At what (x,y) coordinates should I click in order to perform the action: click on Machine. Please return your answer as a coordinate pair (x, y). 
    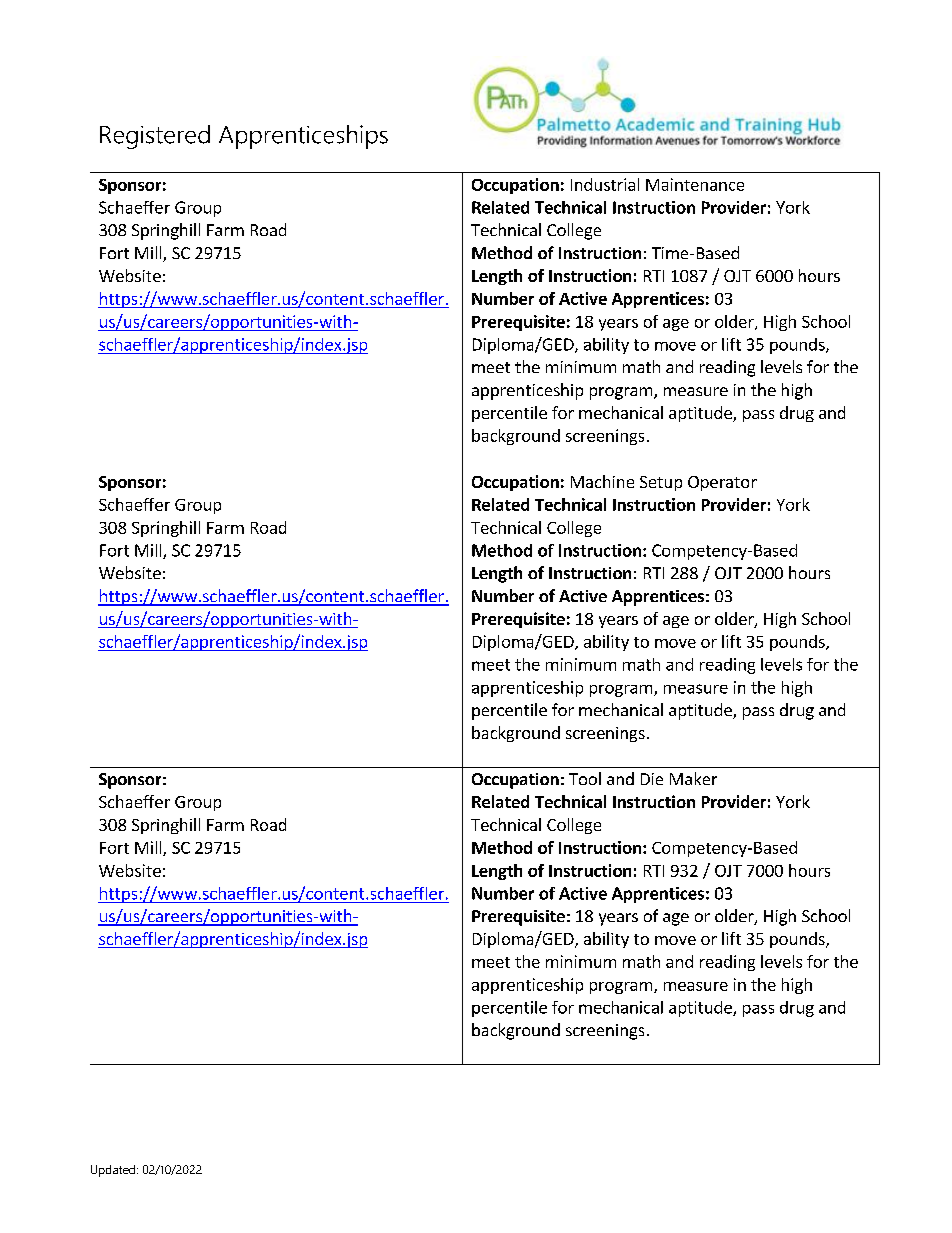
    Looking at the image, I should click on (602, 481).
